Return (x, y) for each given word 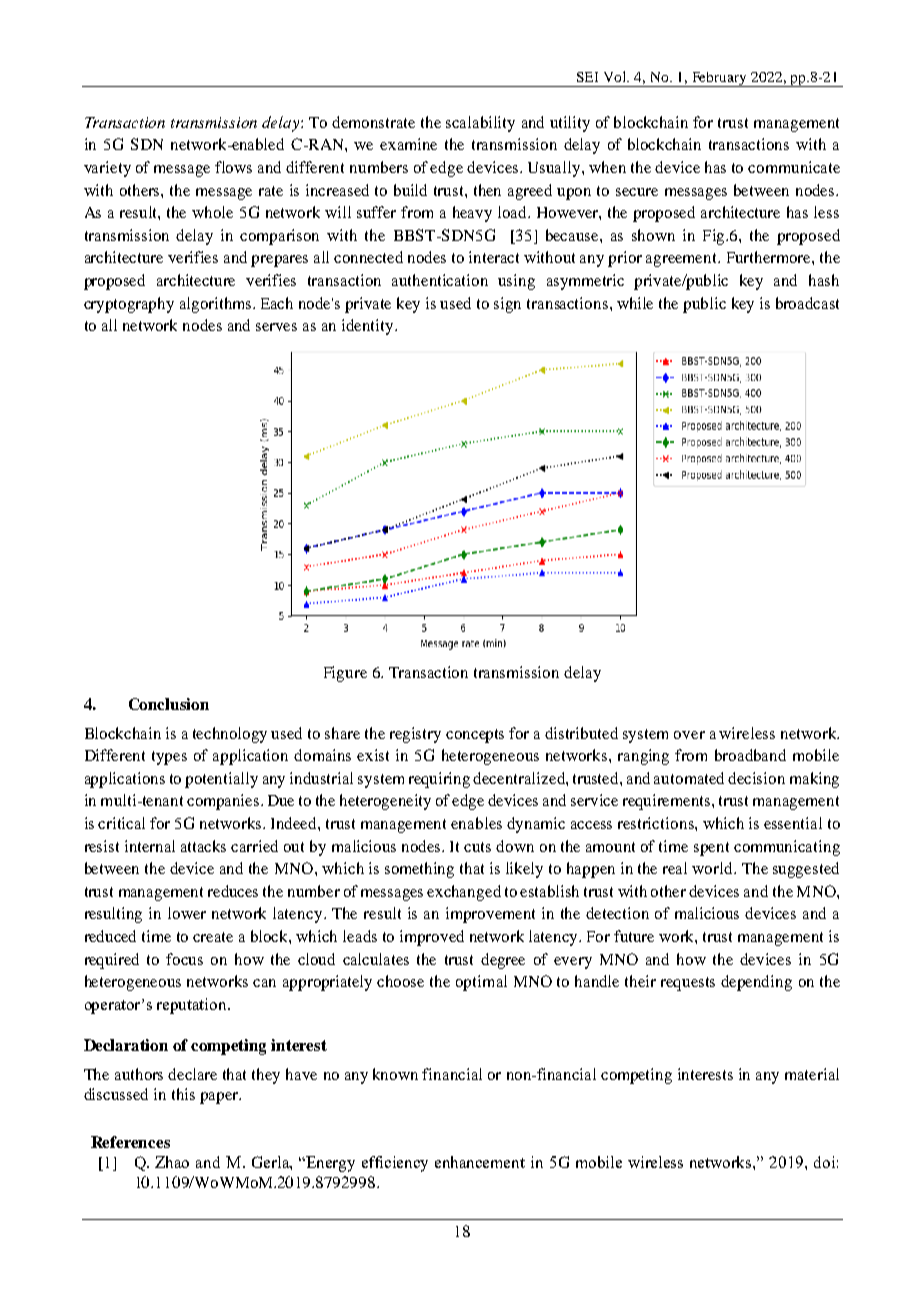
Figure (345, 674)
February (720, 79)
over (689, 735)
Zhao (172, 1162)
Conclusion (169, 704)
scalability (480, 124)
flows (233, 167)
